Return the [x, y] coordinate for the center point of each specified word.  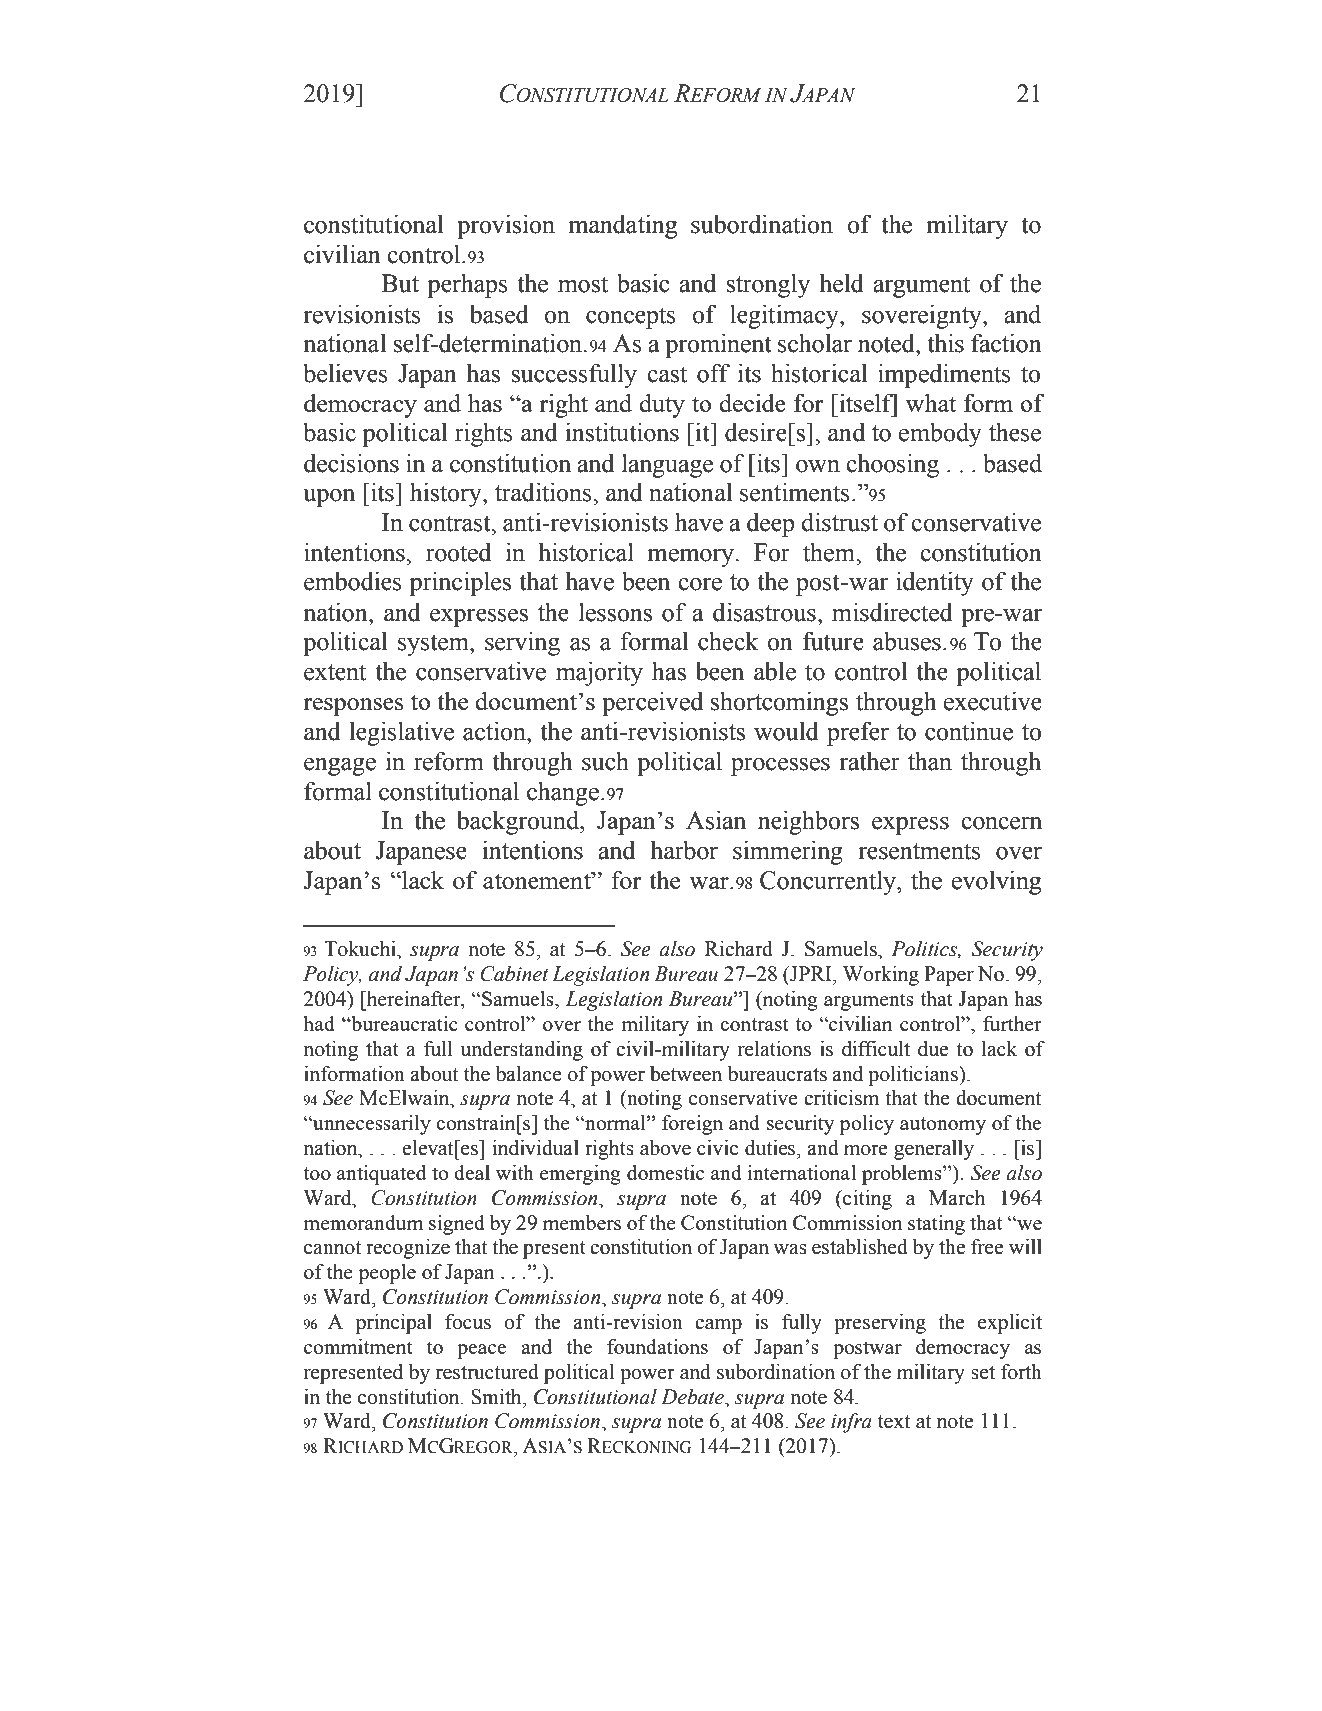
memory [692, 558]
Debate [693, 1397]
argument [922, 287]
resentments [919, 851]
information [354, 1074]
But [400, 283]
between [686, 1074]
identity [935, 584]
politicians [914, 1076]
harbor [684, 850]
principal [394, 1324]
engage [340, 767]
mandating [623, 227]
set [983, 1373]
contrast [451, 523]
